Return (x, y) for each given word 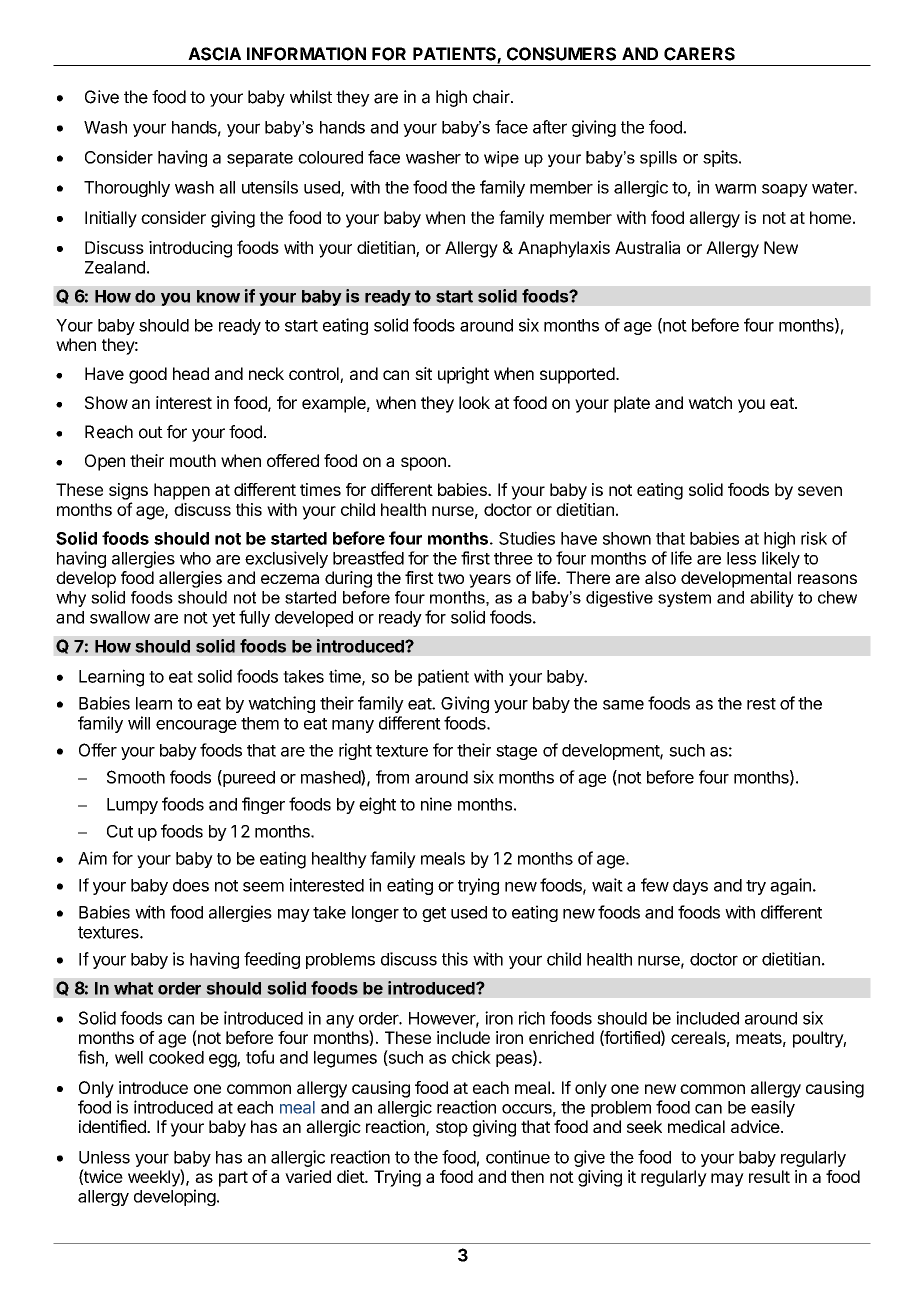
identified (113, 1126)
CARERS (699, 54)
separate (260, 159)
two (451, 578)
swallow (120, 617)
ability (772, 599)
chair (492, 97)
